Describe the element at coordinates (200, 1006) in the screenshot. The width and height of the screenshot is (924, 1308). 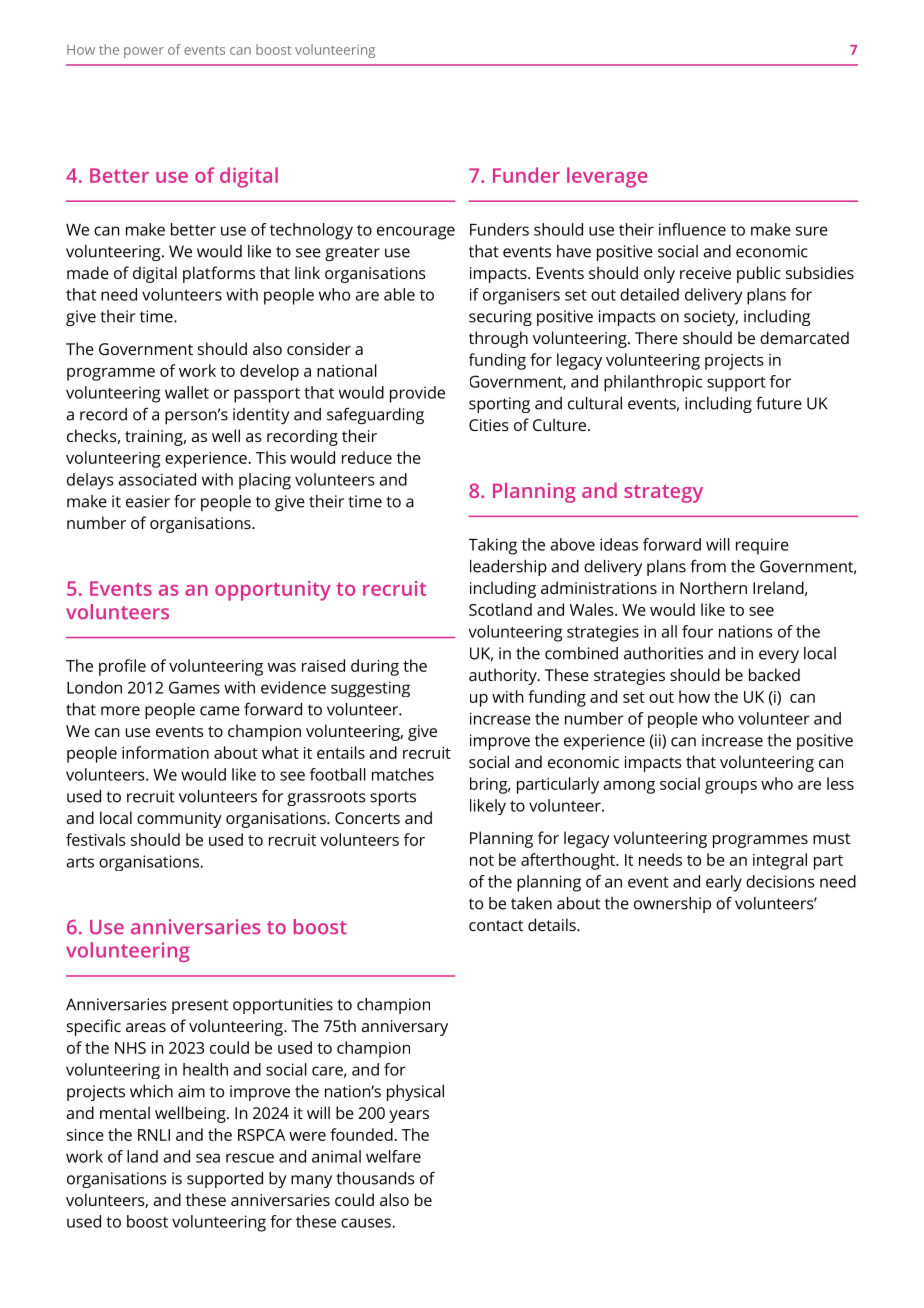
I see `present` at that location.
